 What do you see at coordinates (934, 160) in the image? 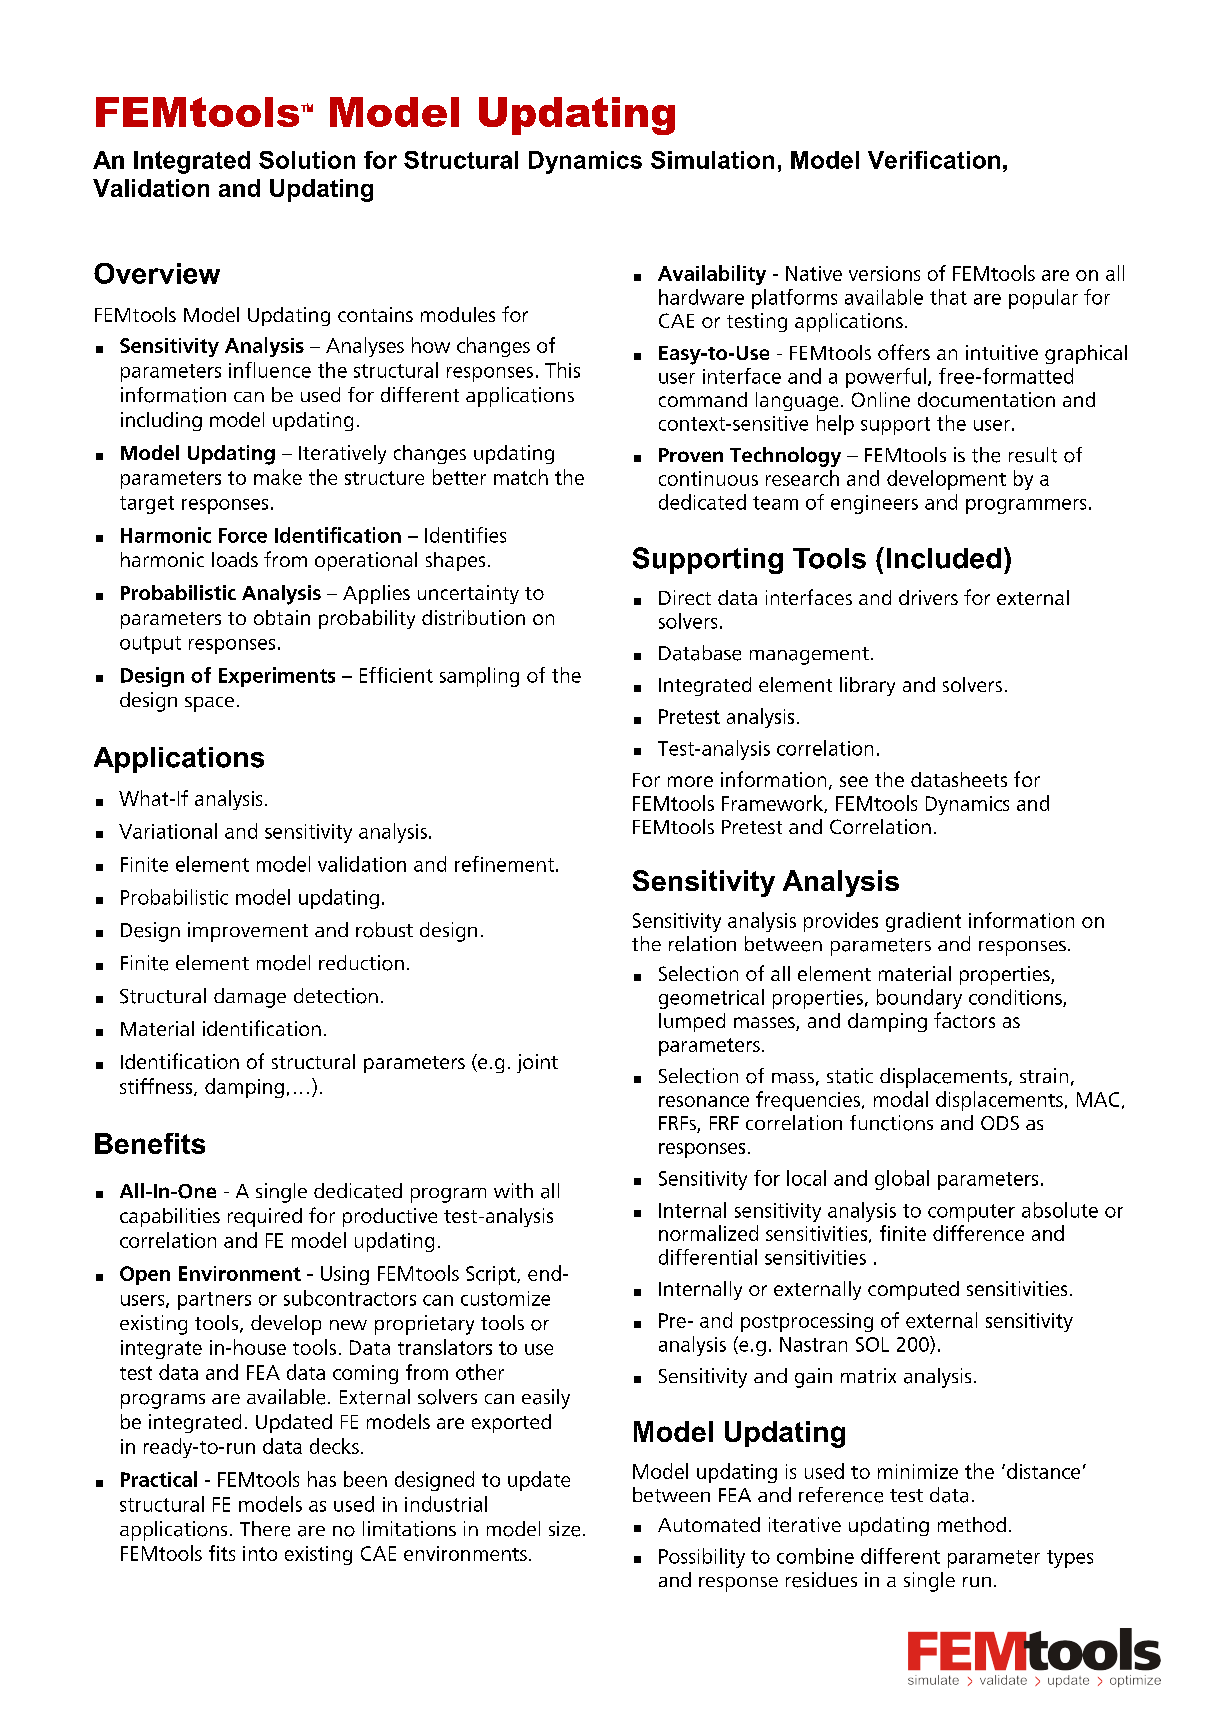
I see `Verification` at bounding box center [934, 160].
